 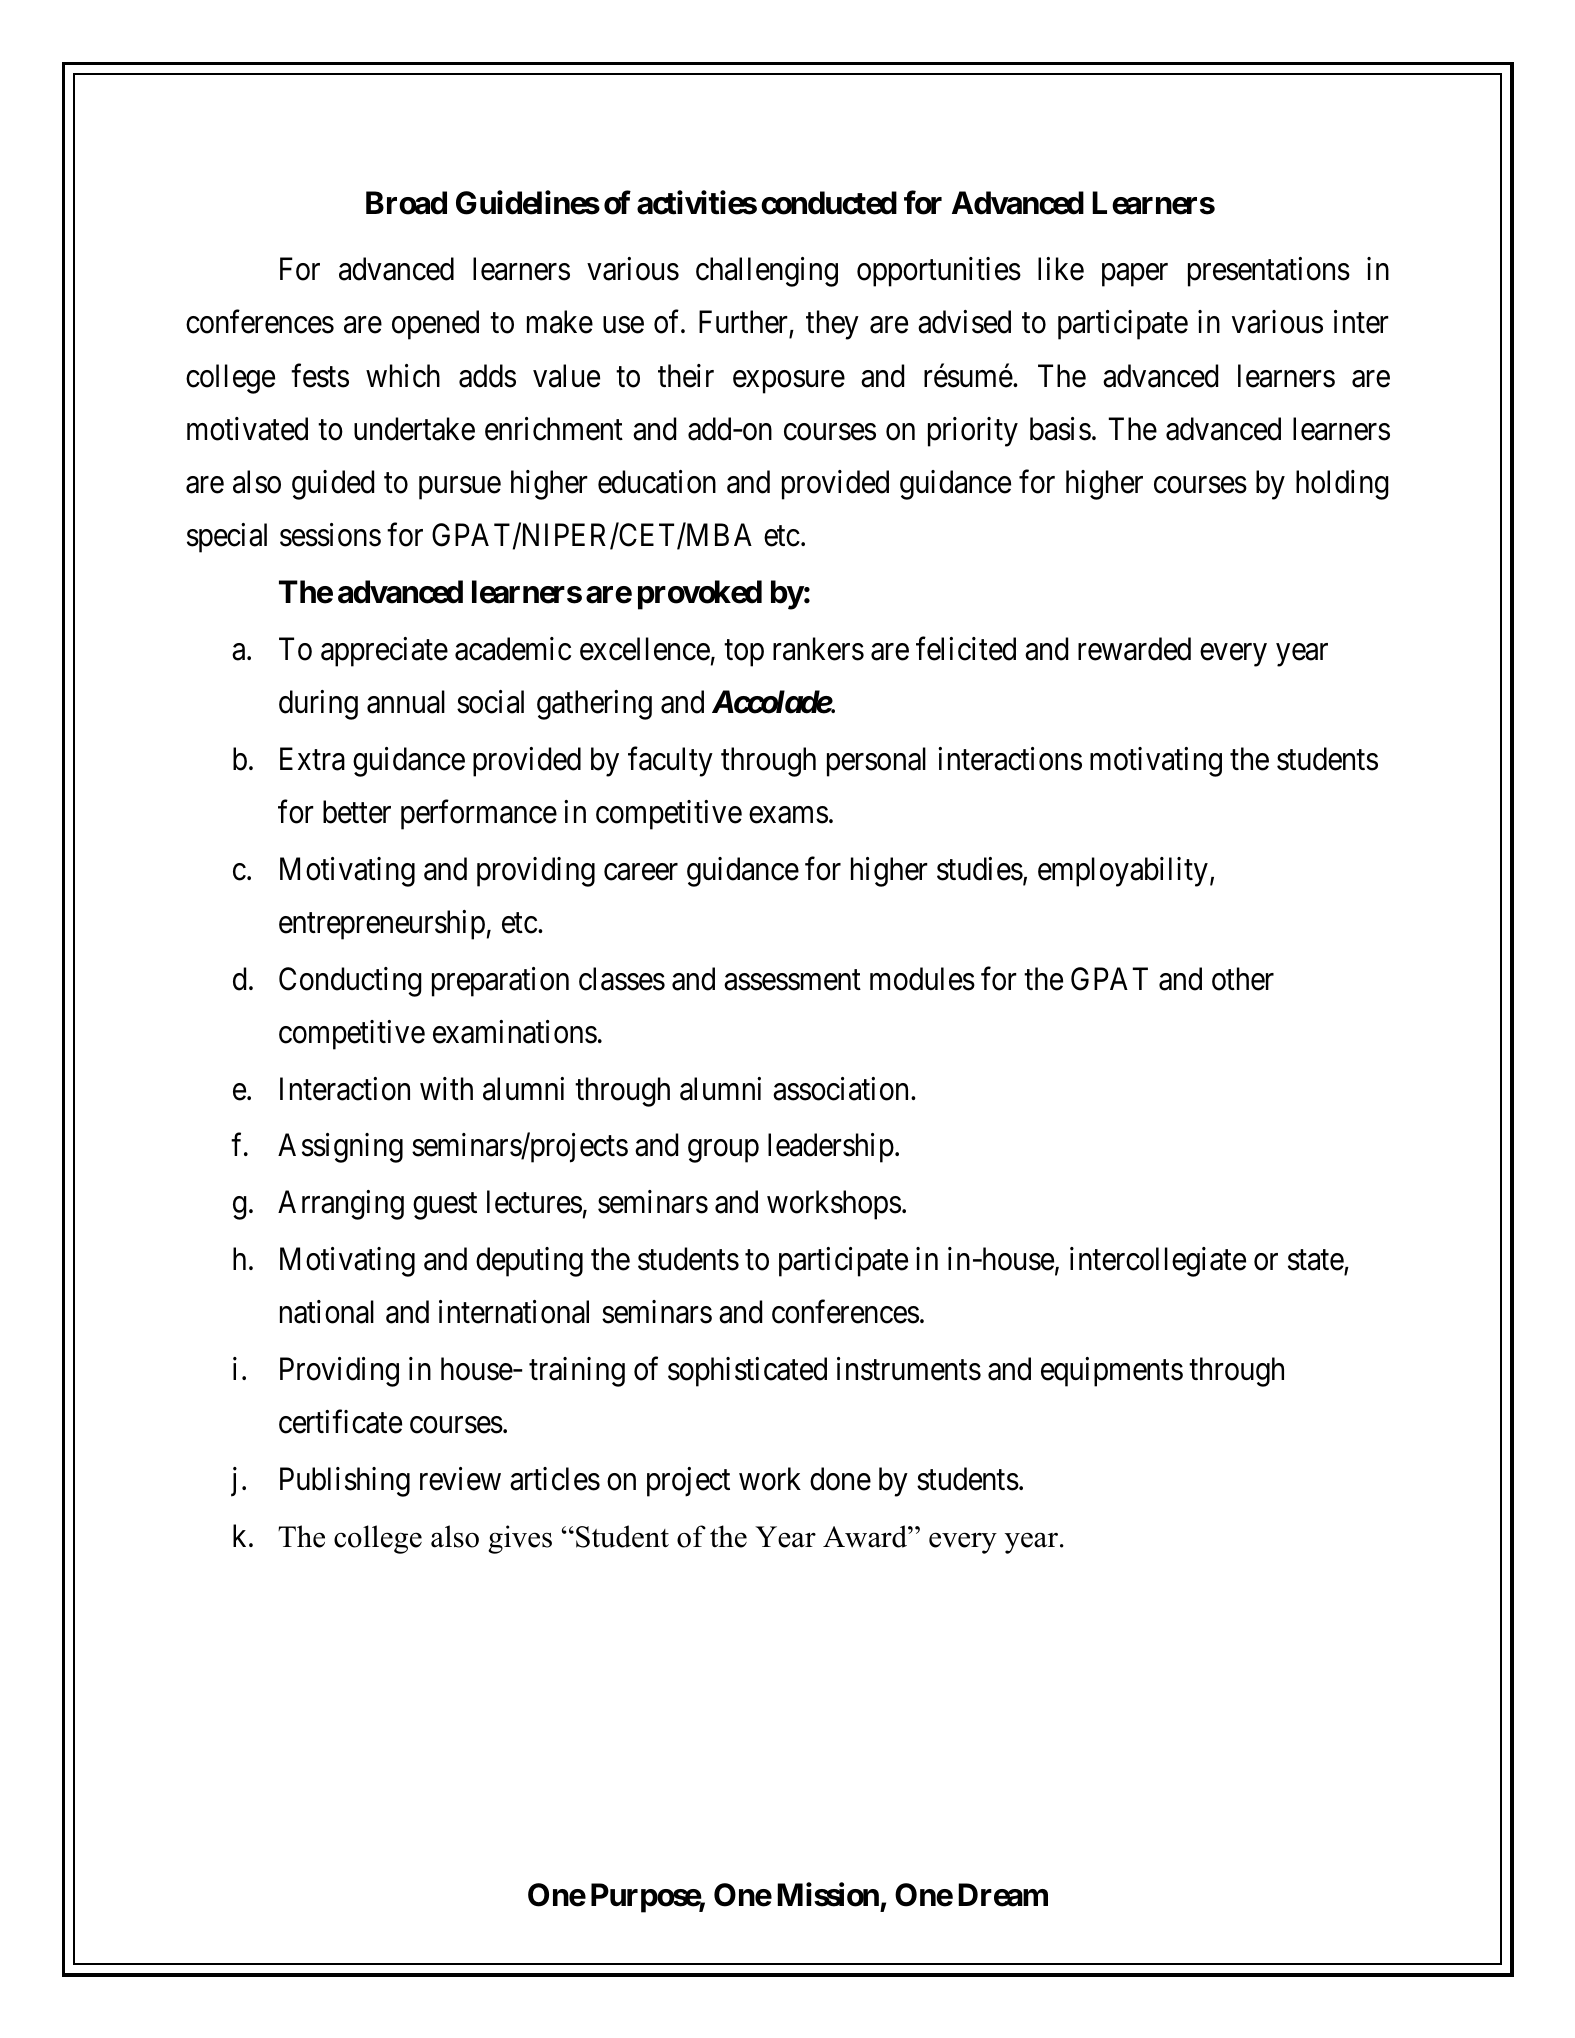 I want to click on presentations, so click(x=1269, y=272).
